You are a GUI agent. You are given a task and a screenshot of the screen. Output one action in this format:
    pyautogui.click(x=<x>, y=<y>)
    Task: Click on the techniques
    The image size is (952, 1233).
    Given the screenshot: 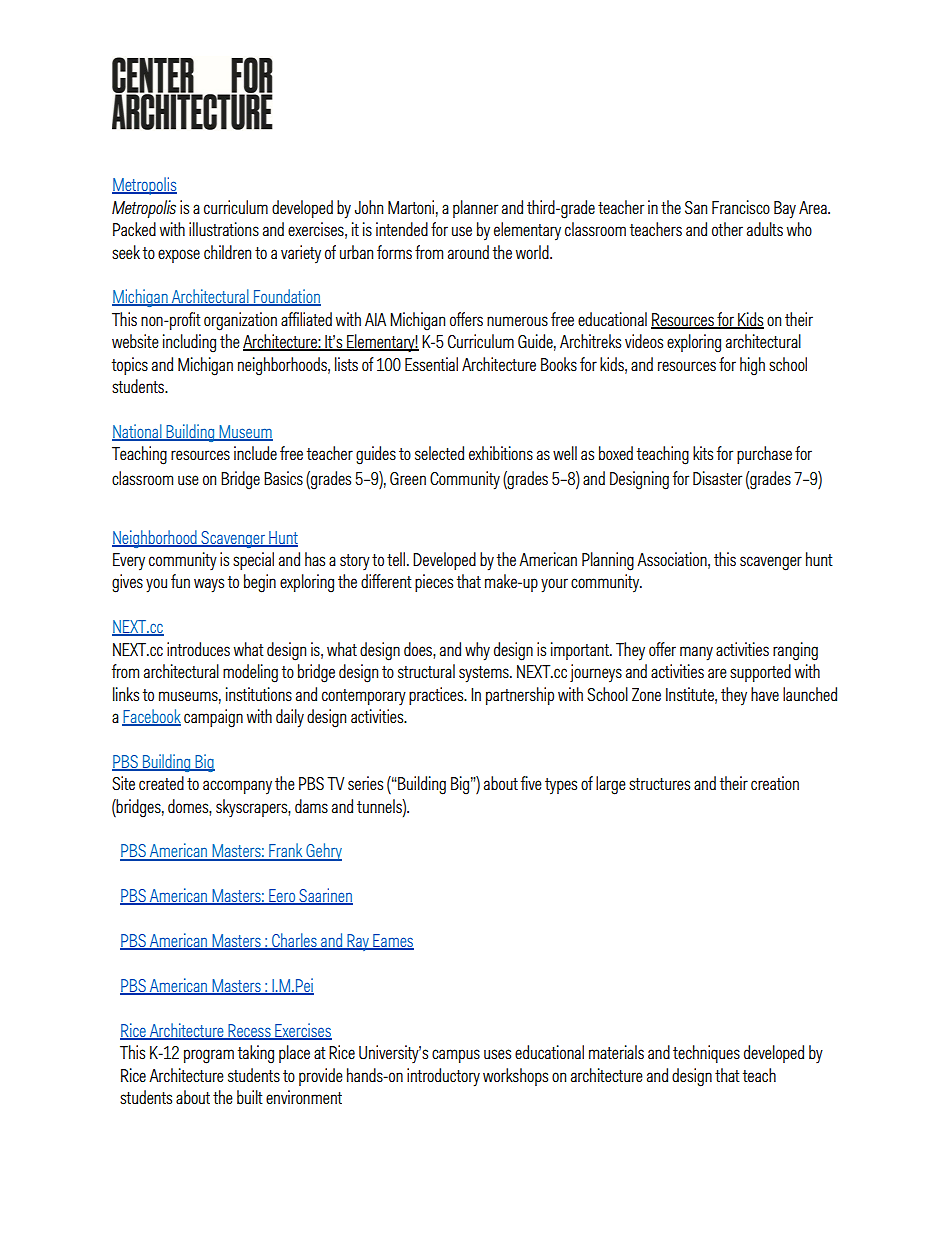 What is the action you would take?
    pyautogui.click(x=706, y=1054)
